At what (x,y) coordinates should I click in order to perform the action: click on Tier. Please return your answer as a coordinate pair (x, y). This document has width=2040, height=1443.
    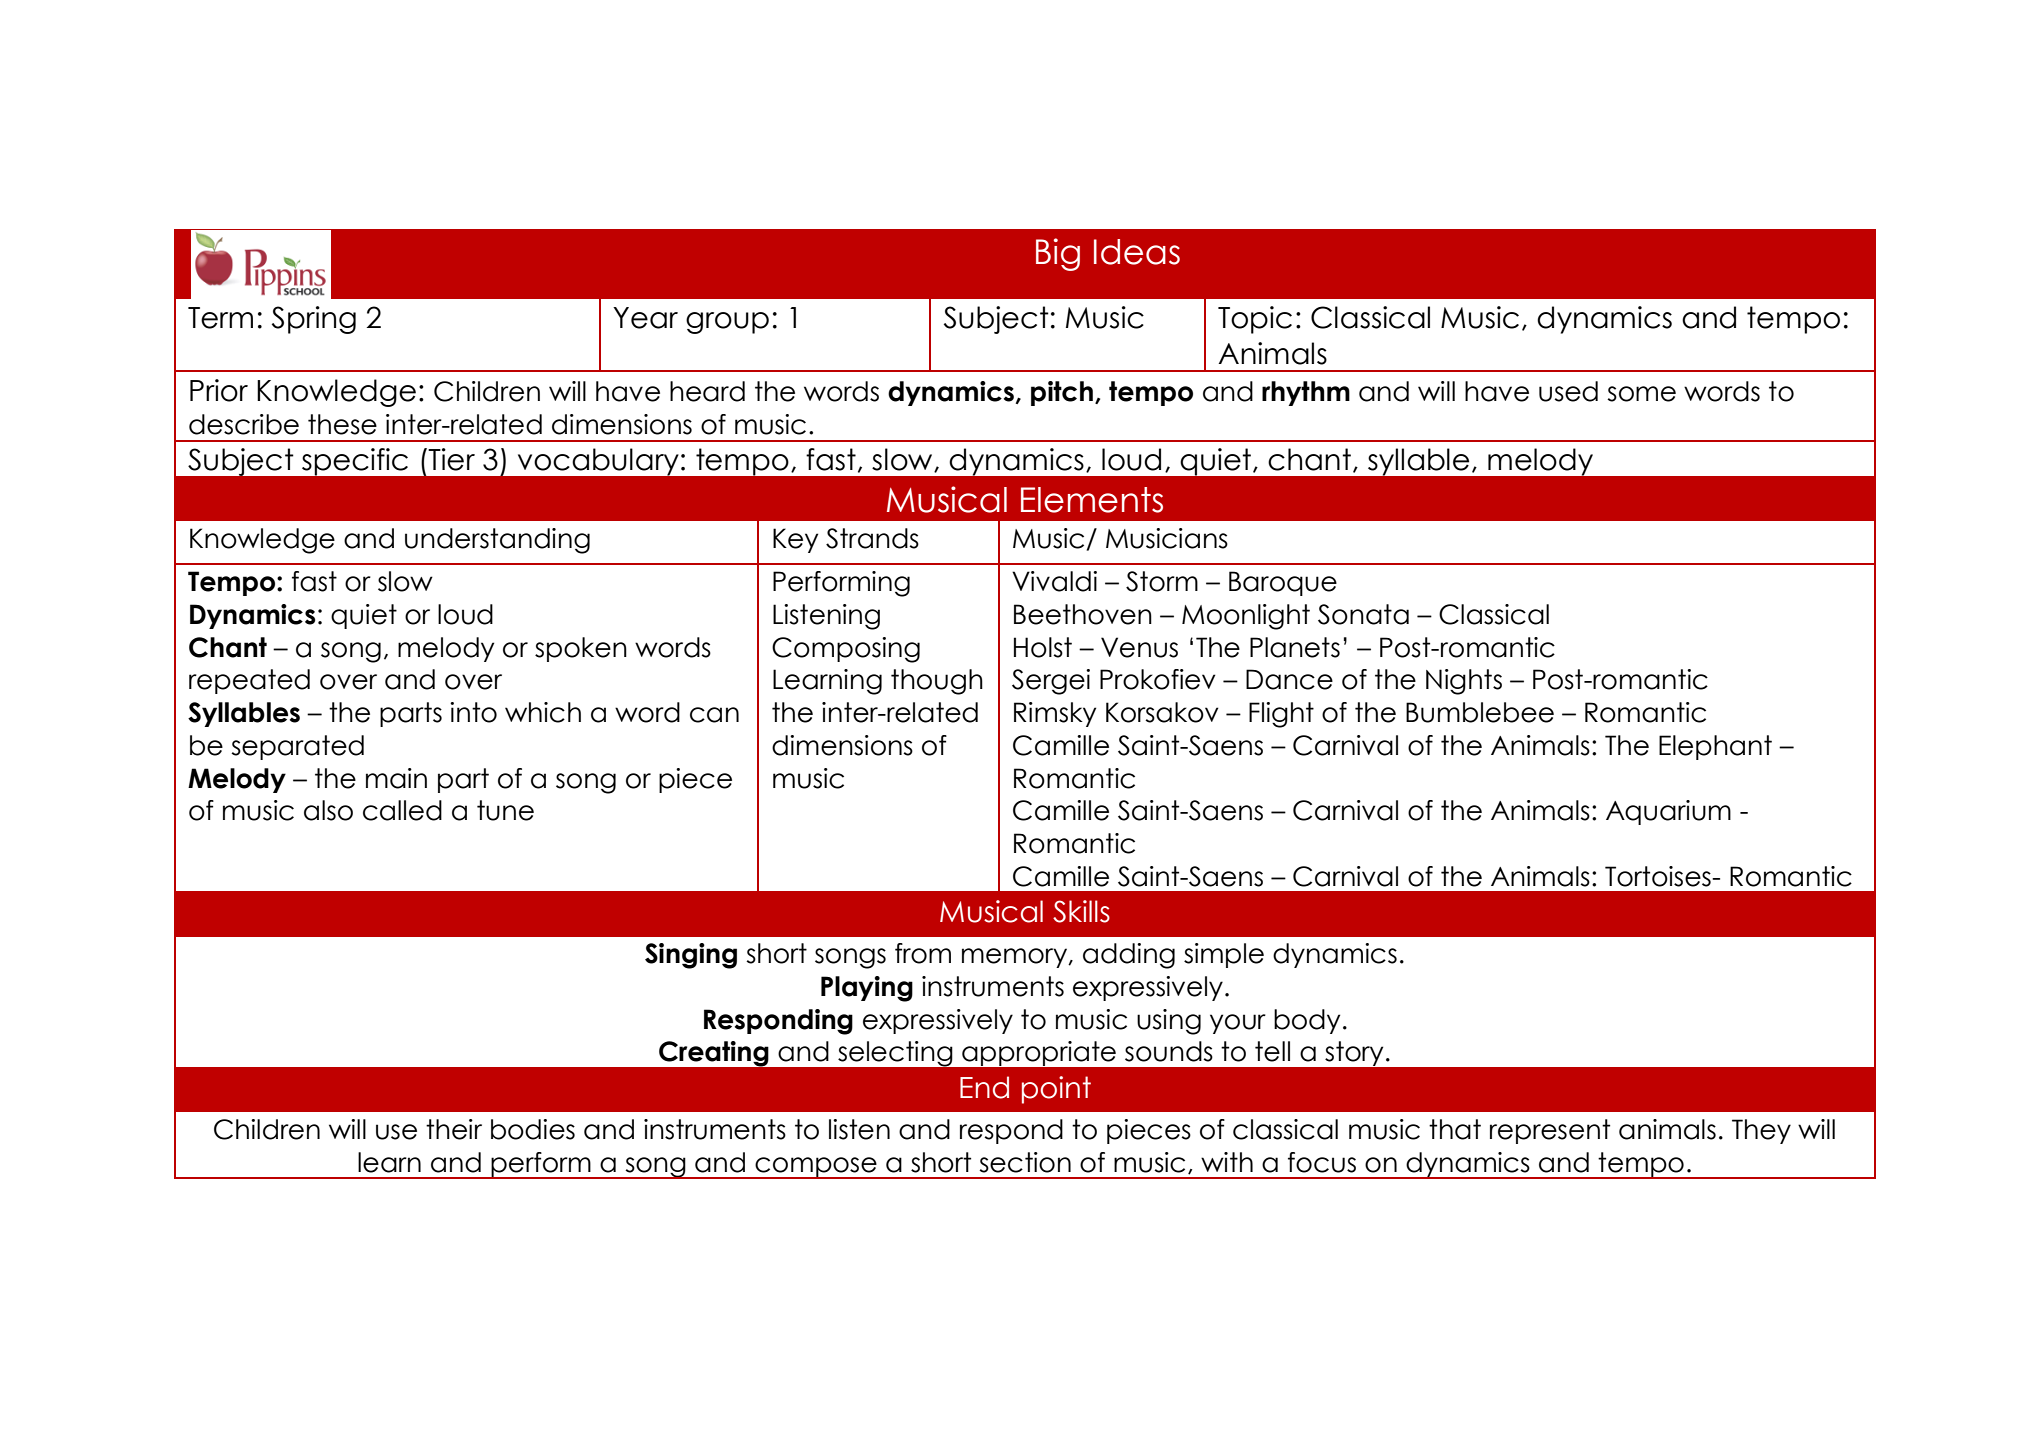
    Looking at the image, I should click on (451, 459).
